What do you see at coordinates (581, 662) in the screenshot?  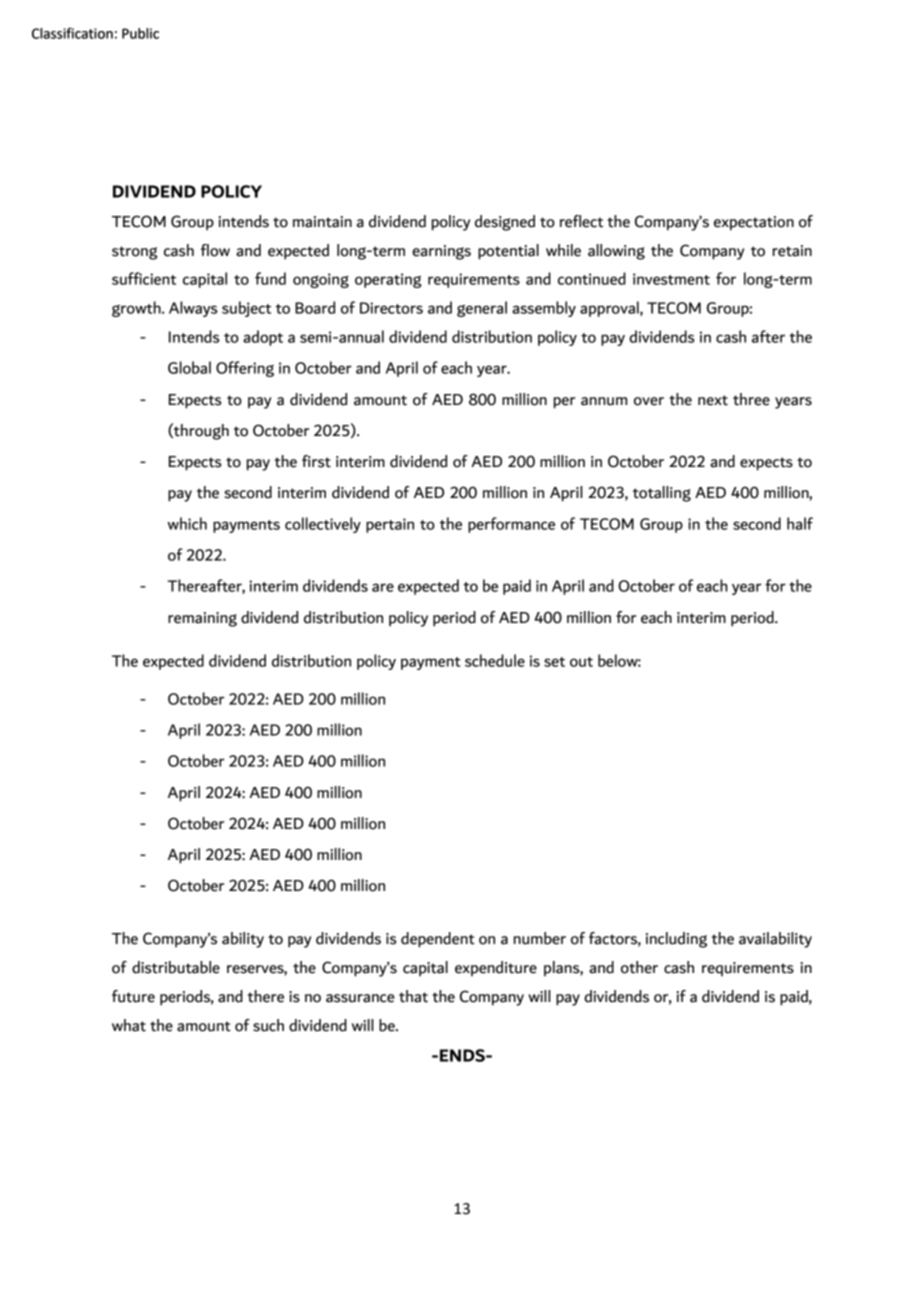 I see `out` at bounding box center [581, 662].
